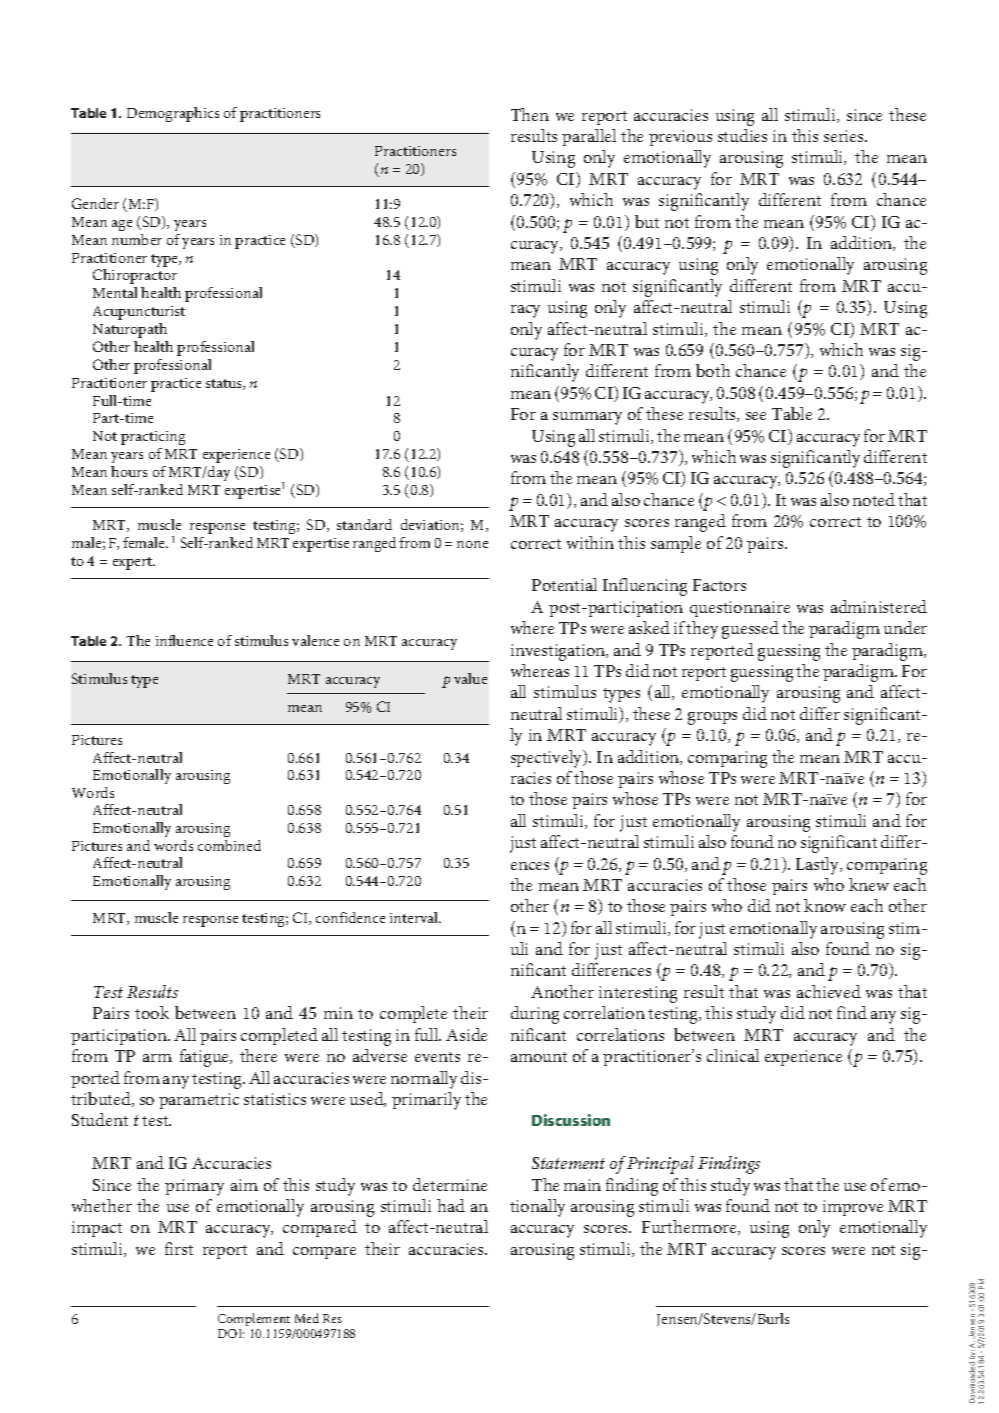  Describe the element at coordinates (845, 136) in the screenshot. I see `series` at that location.
